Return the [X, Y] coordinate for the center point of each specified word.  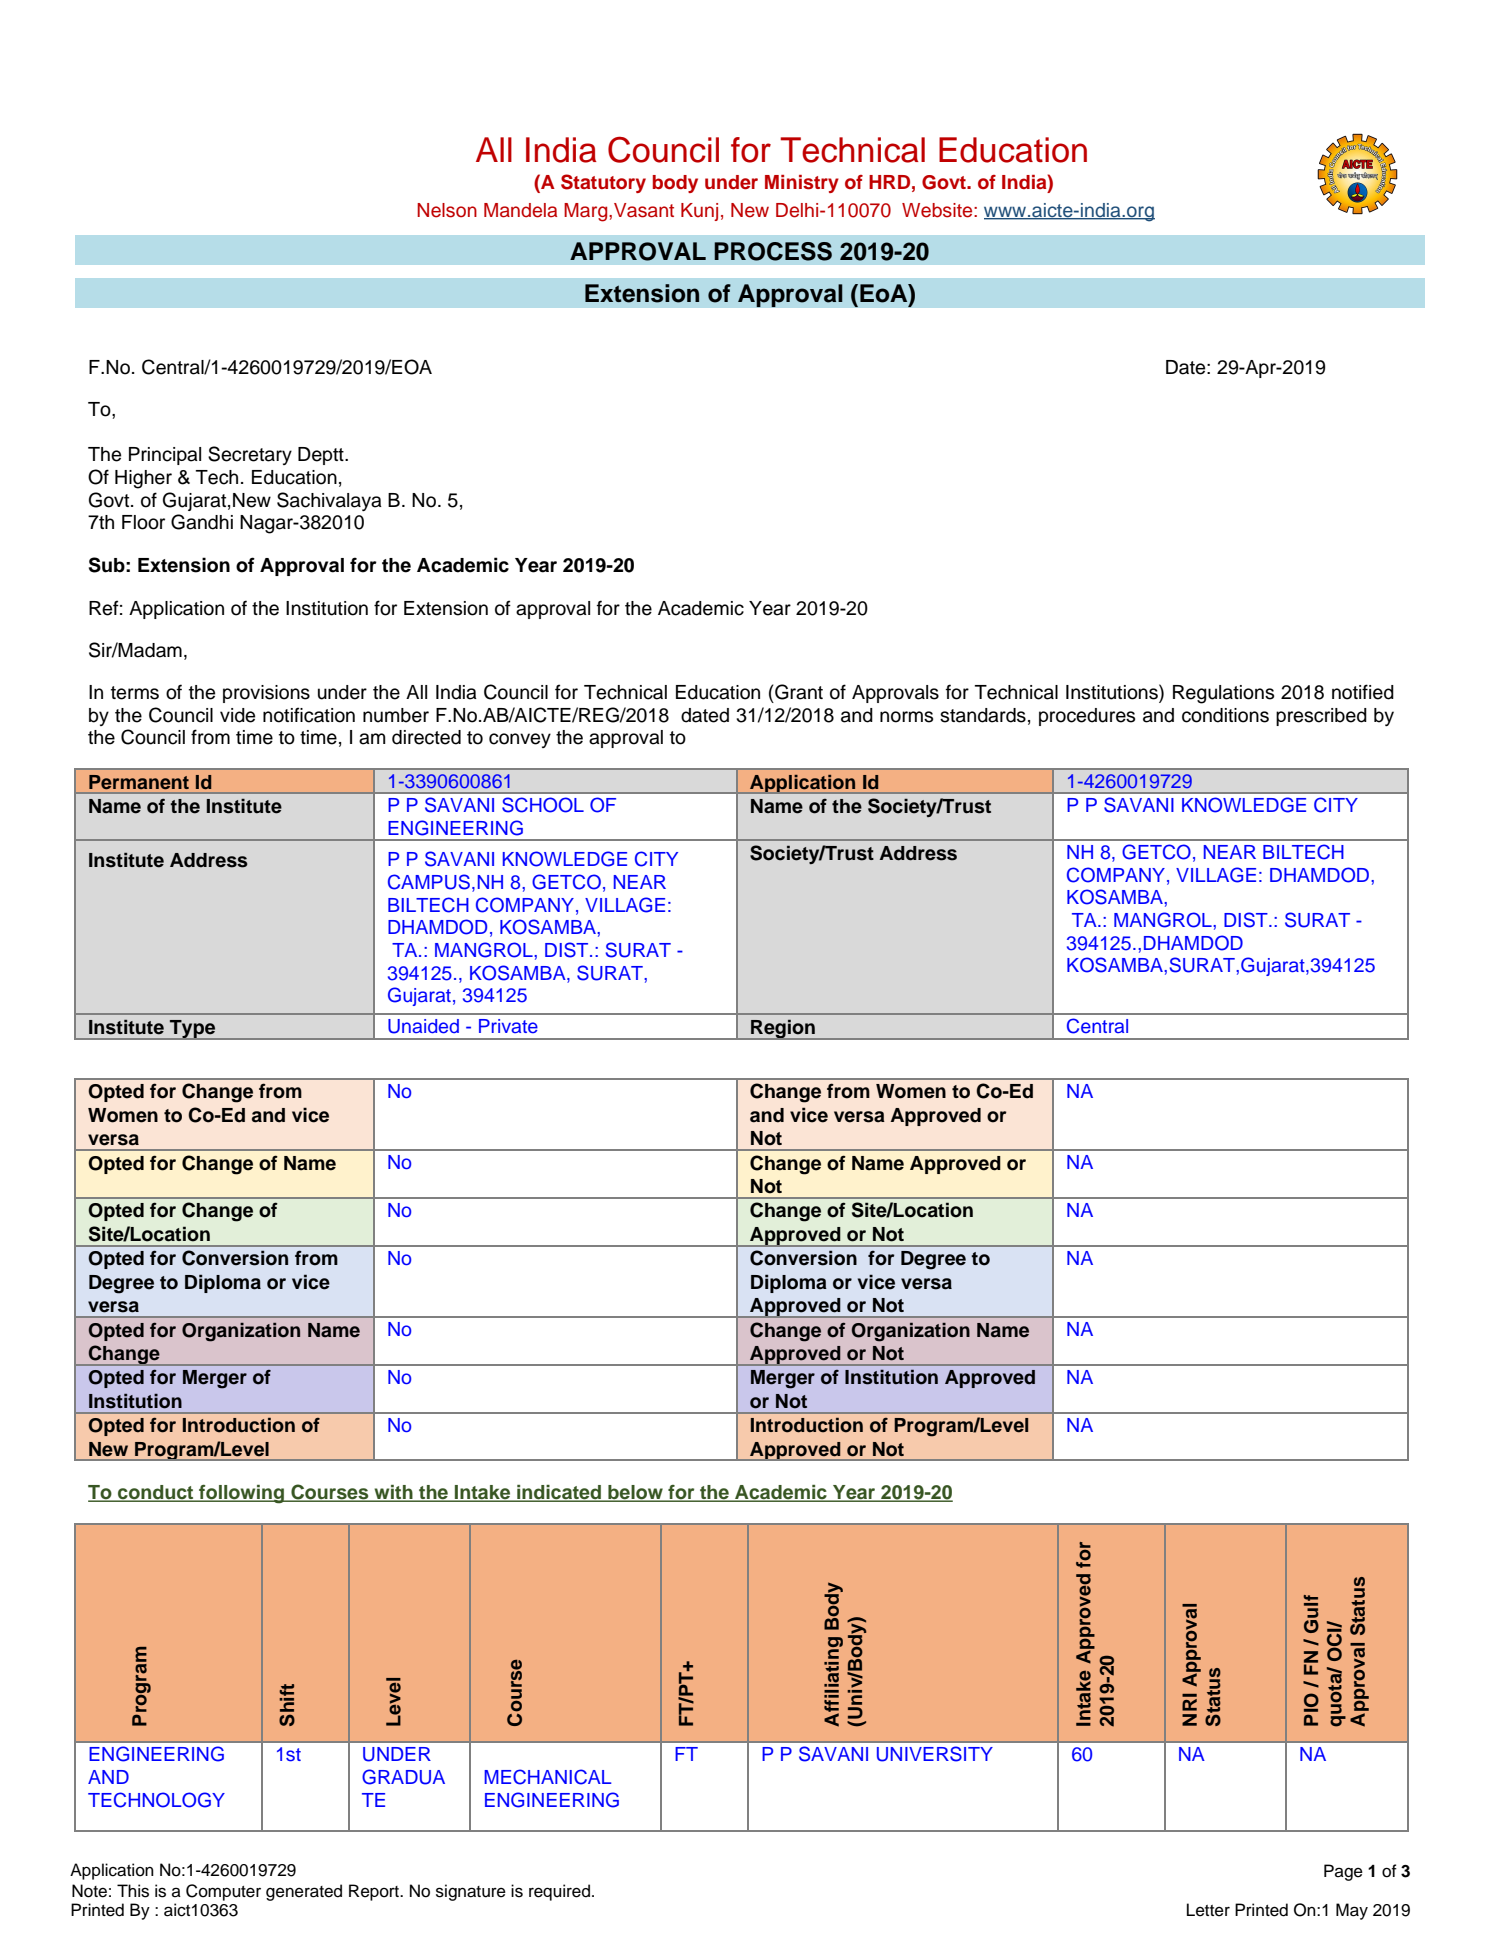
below [635, 1493]
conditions [1225, 715]
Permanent [139, 782]
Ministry [802, 184]
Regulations [1223, 694]
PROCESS [773, 251]
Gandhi [202, 522]
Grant [798, 692]
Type [192, 1030]
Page [1343, 1872]
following [242, 1494]
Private [508, 1026]
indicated [559, 1493]
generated [304, 1892]
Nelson [447, 210]
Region [783, 1029]
